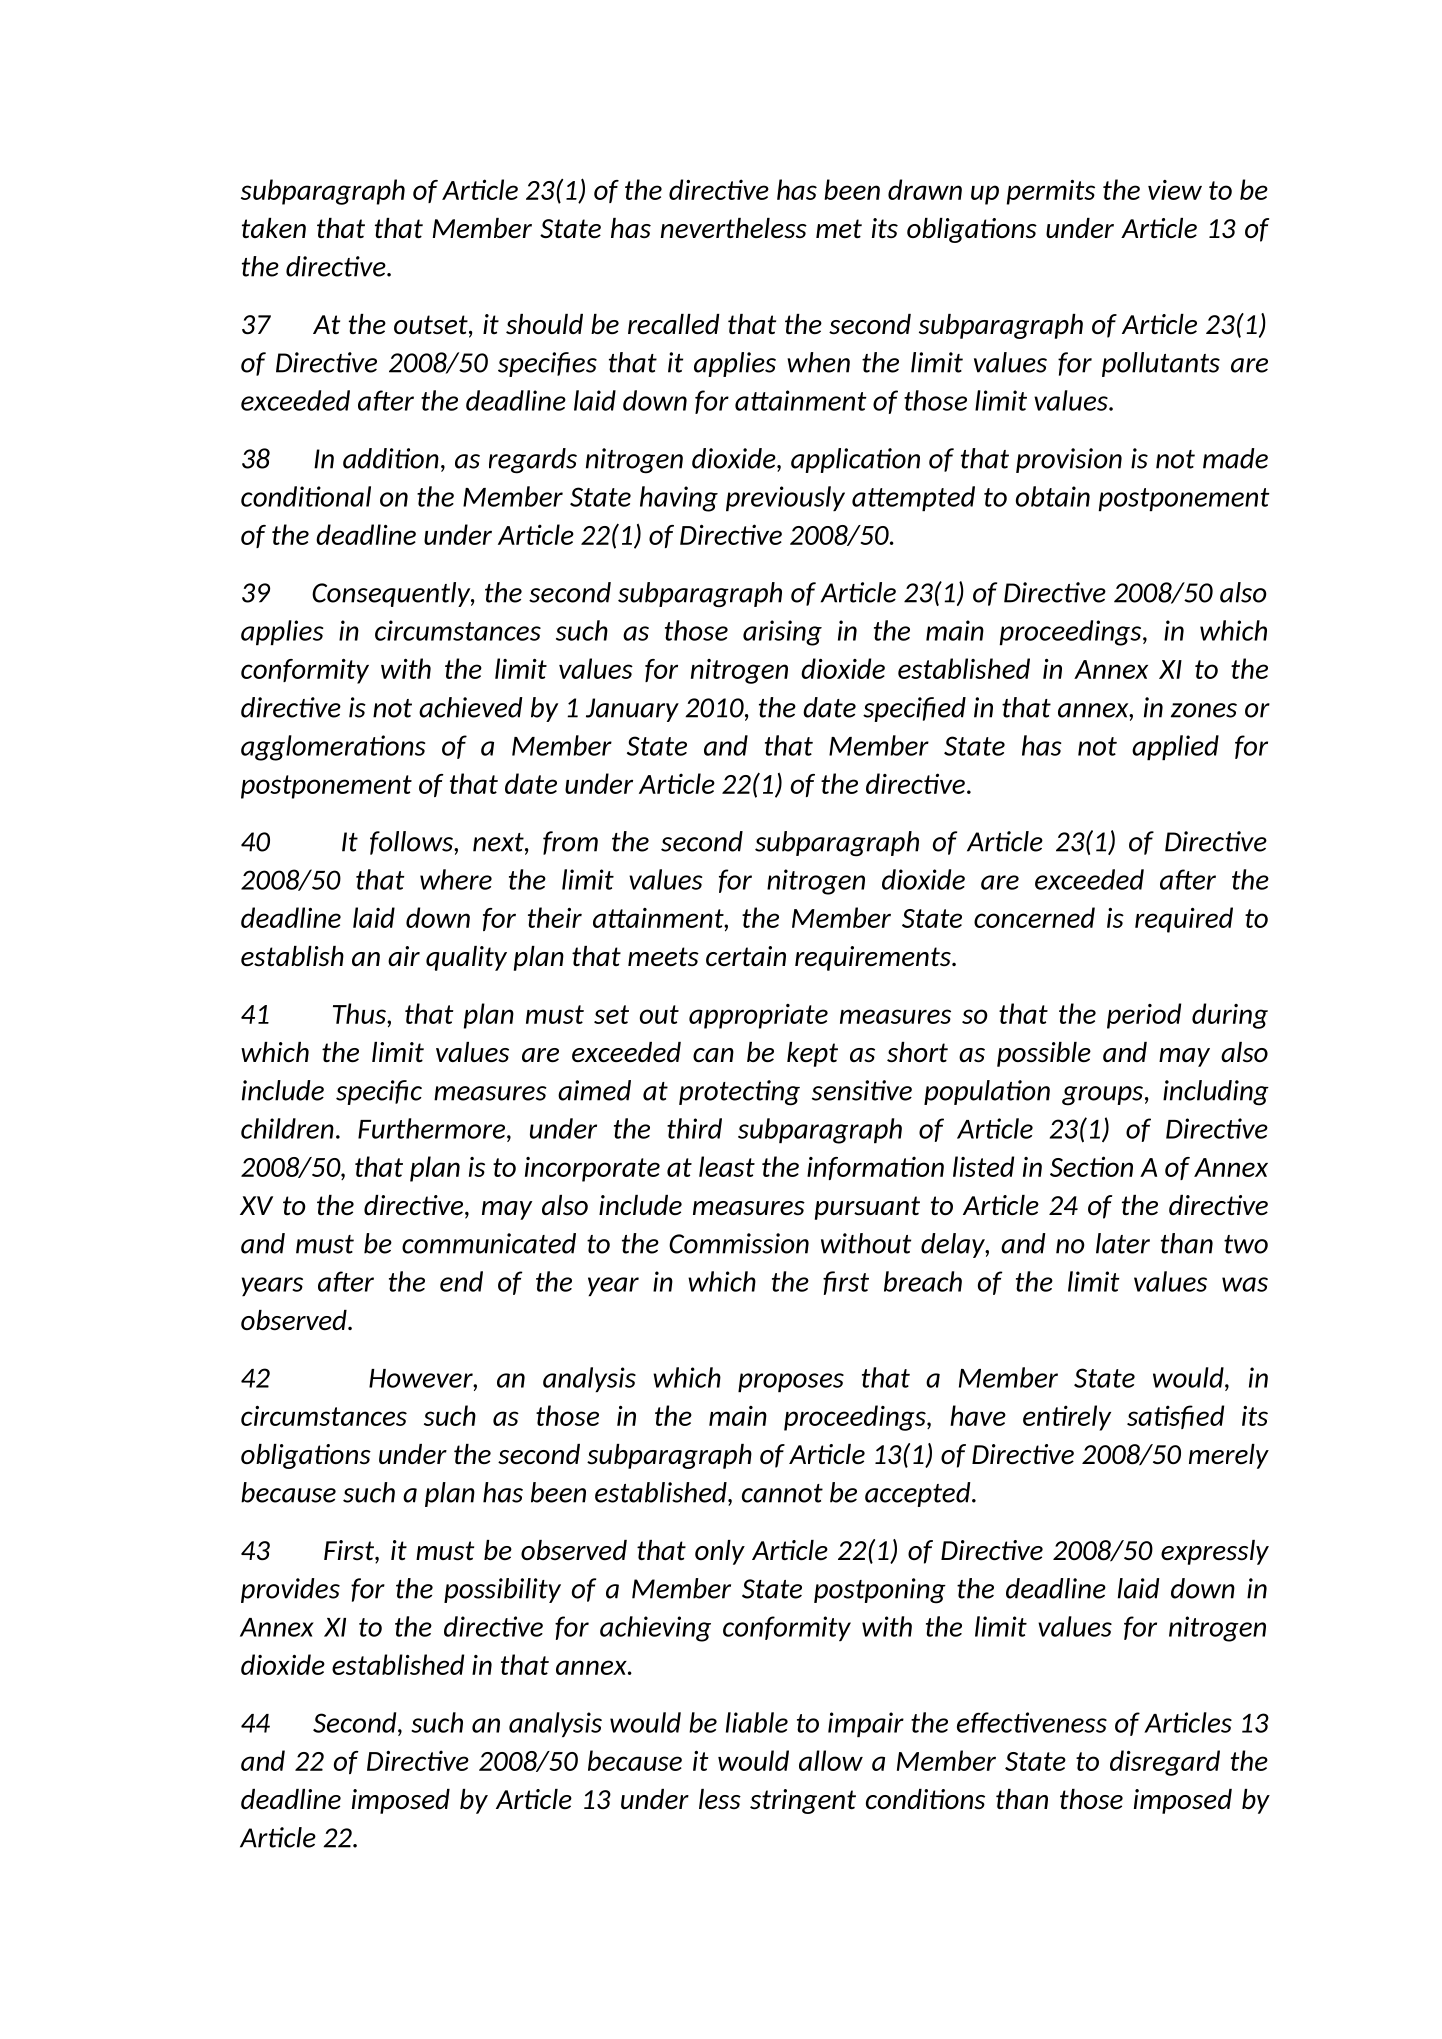  Describe the element at coordinates (839, 228) in the screenshot. I see `met` at that location.
